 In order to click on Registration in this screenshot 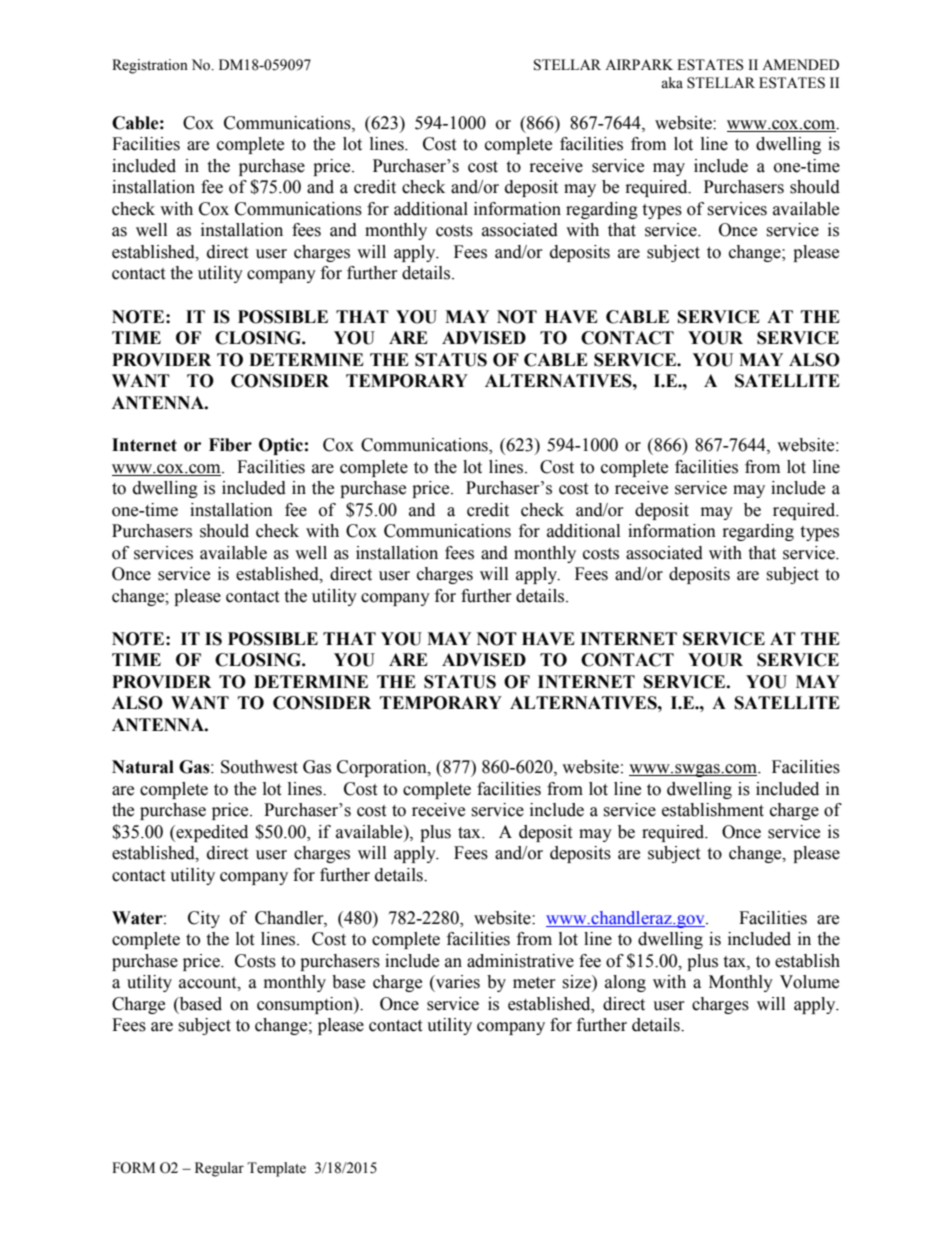, I will do `click(150, 66)`.
